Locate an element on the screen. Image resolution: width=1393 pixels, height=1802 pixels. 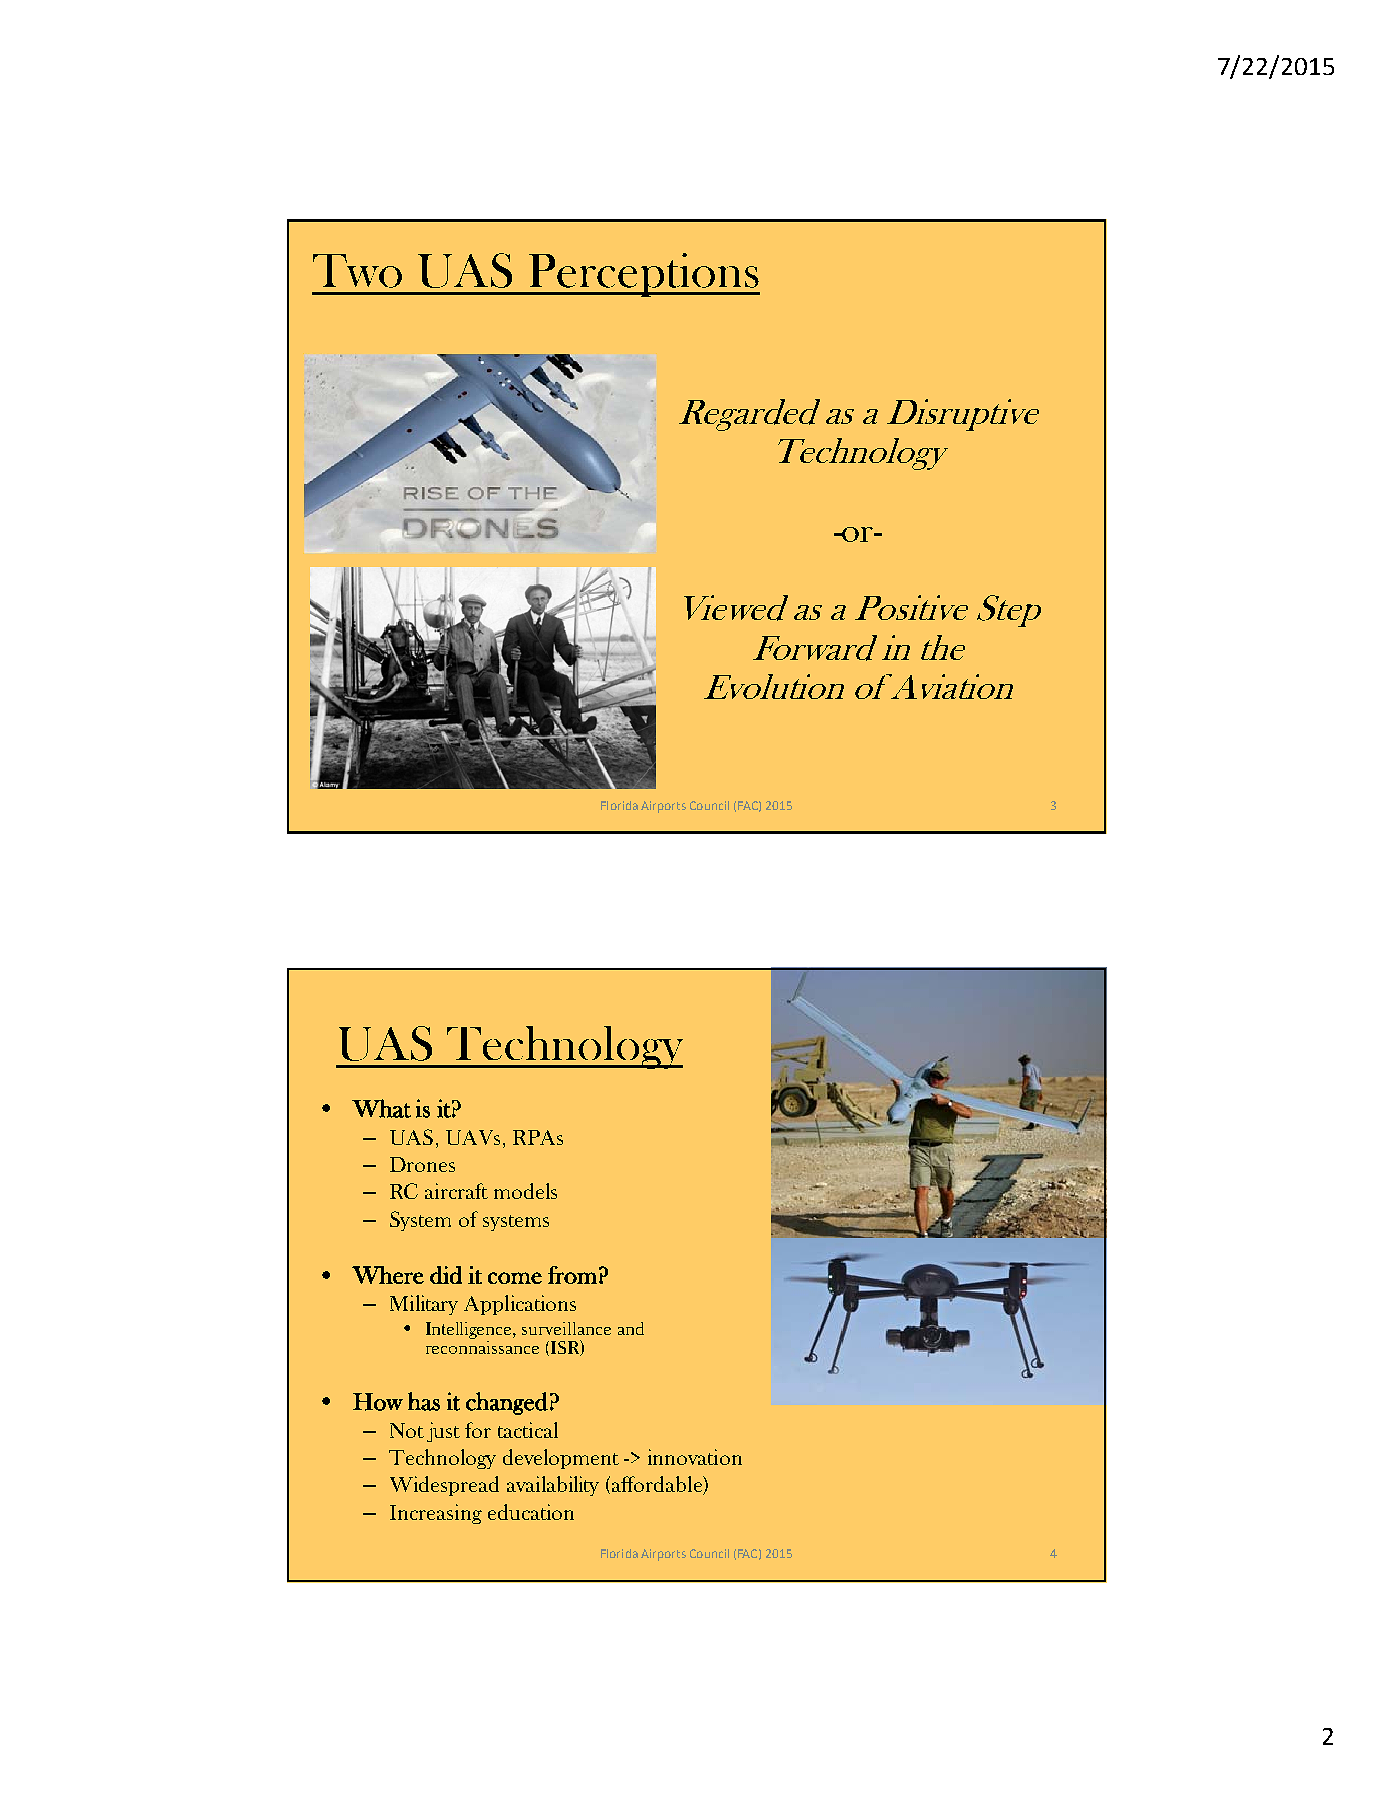
Perceptions is located at coordinates (643, 275).
